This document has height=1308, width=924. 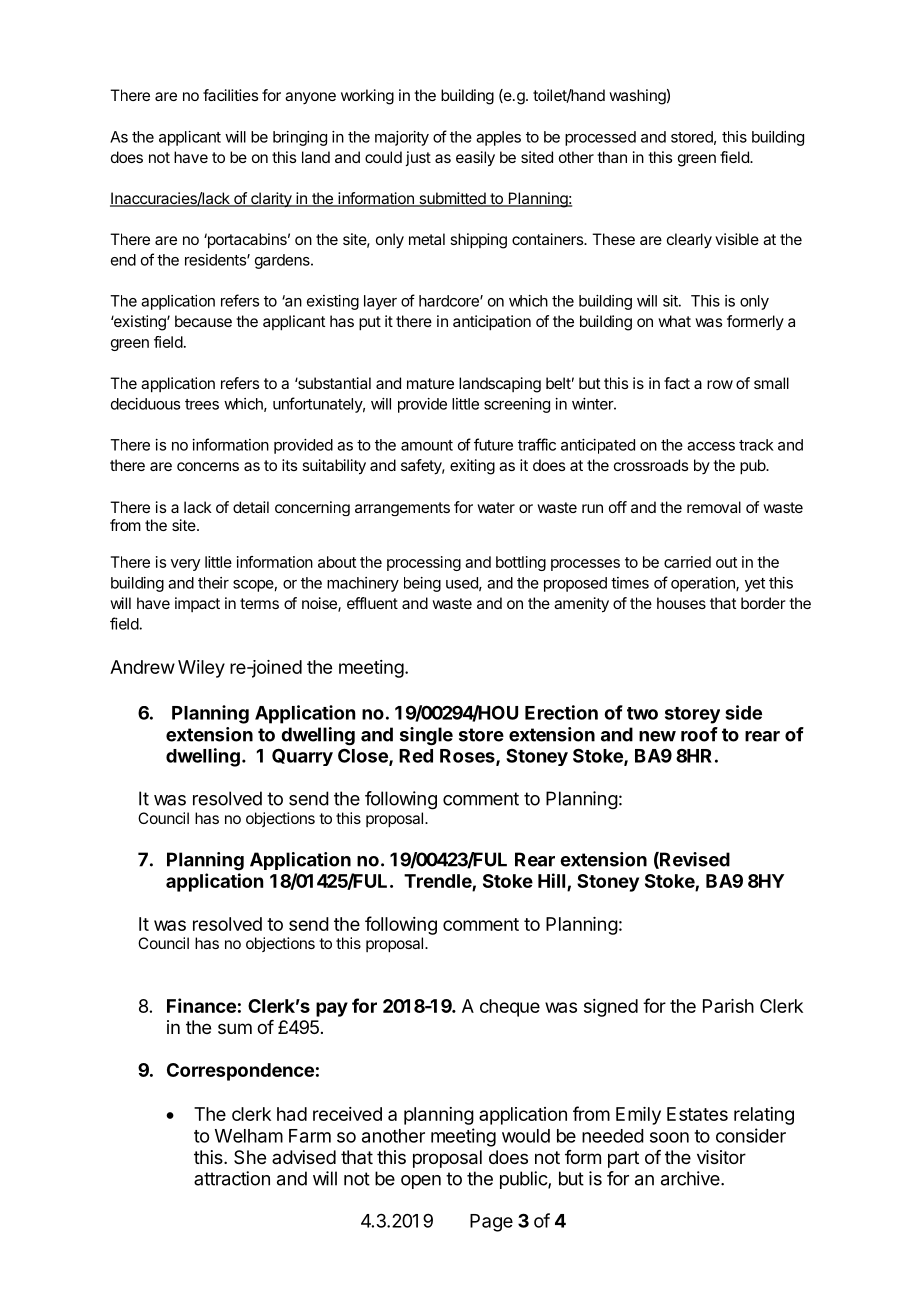 What do you see at coordinates (691, 1178) in the document?
I see `archive` at bounding box center [691, 1178].
